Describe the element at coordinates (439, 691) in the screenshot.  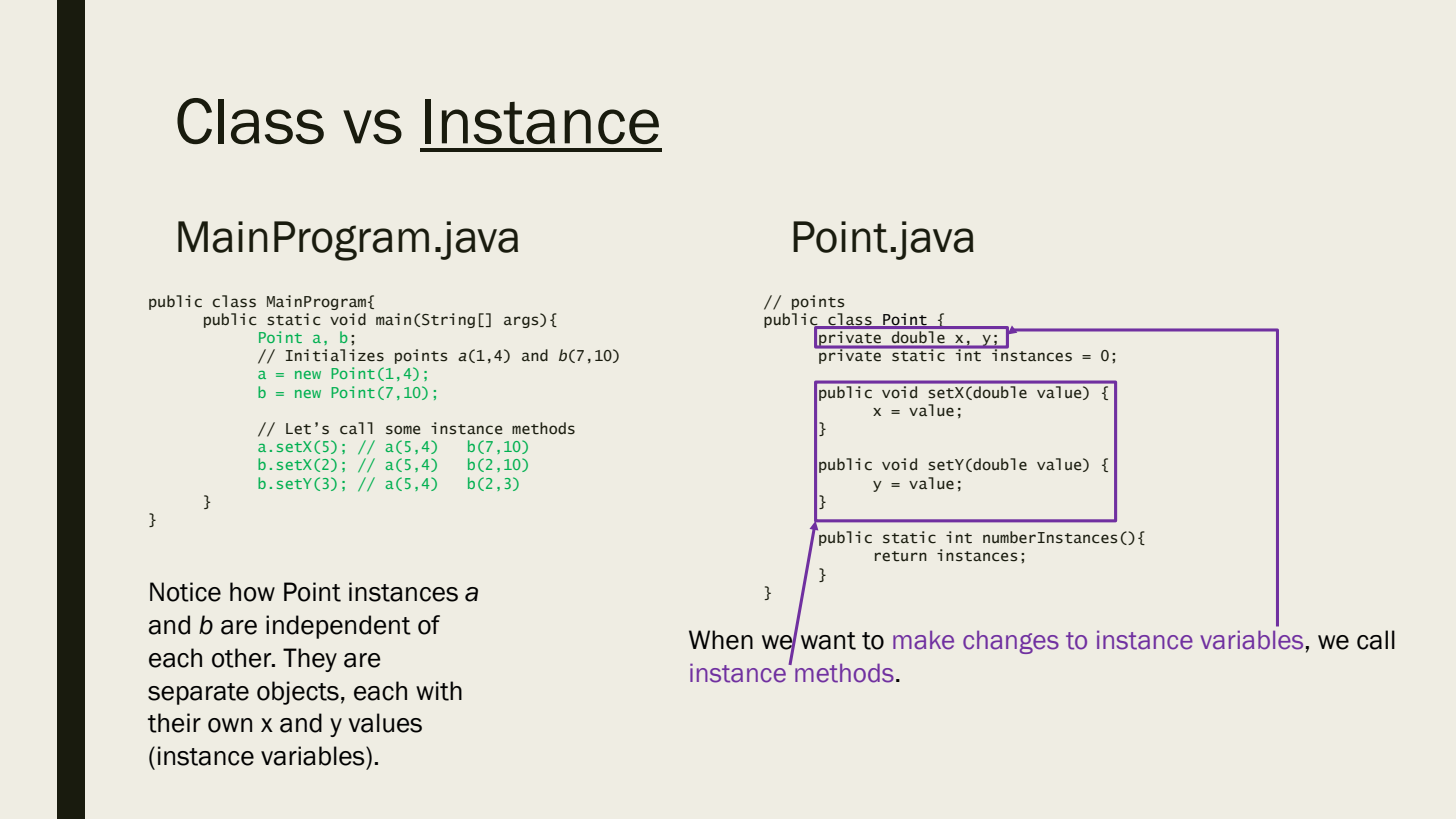
I see `with` at that location.
